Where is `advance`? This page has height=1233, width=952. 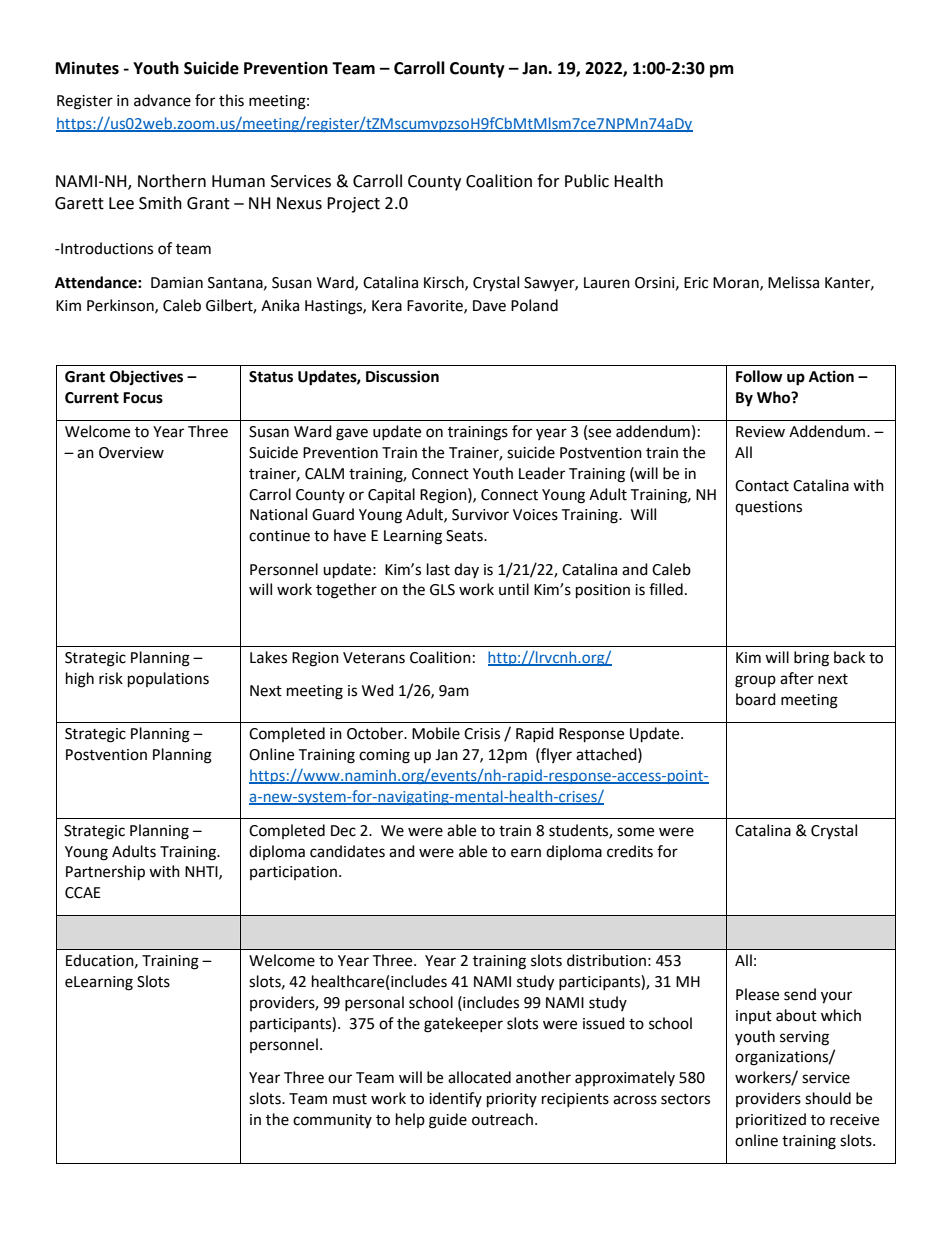 advance is located at coordinates (162, 100).
